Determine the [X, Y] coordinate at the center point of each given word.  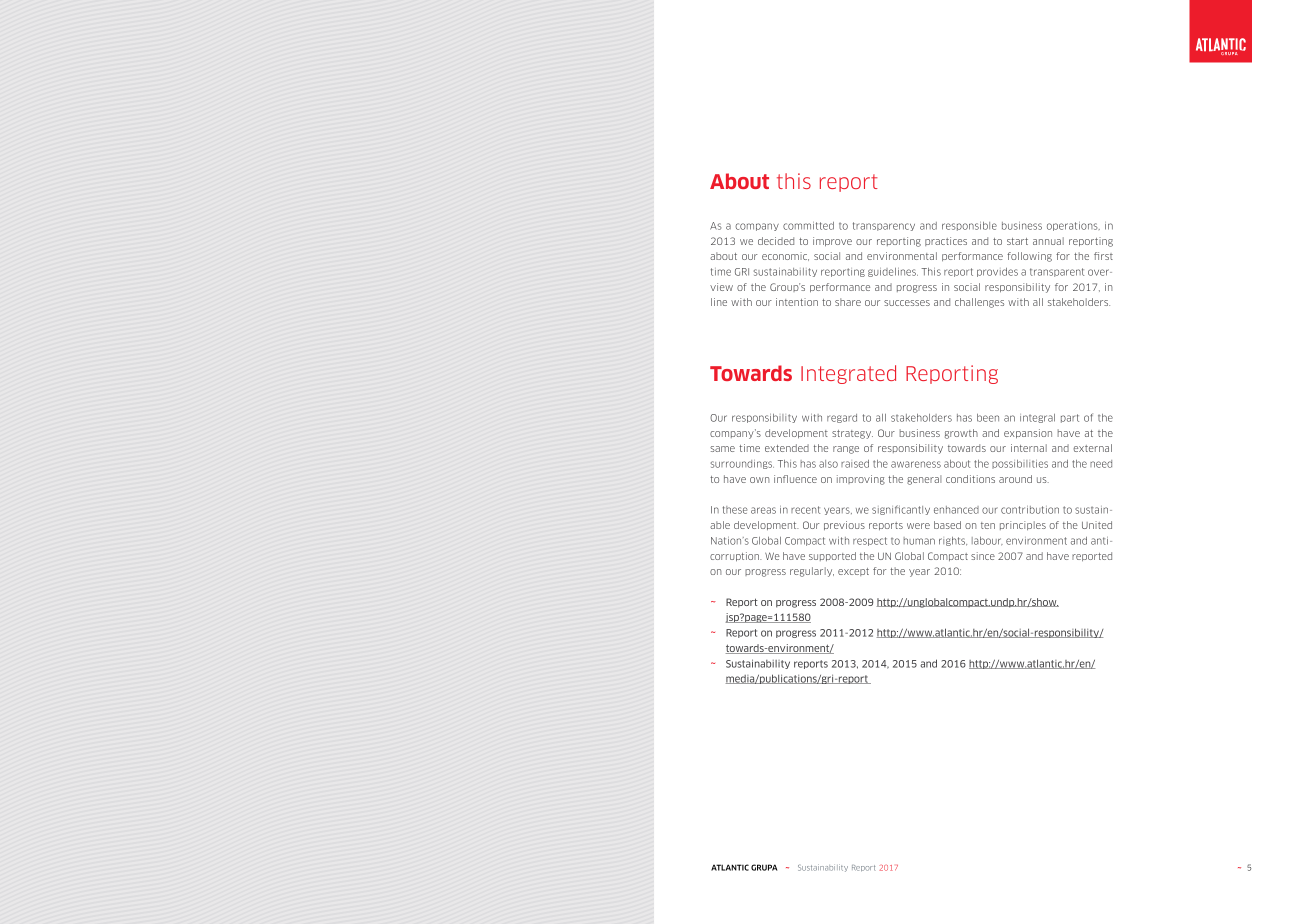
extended [787, 448]
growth [961, 434]
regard [842, 418]
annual [1048, 241]
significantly [901, 510]
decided [776, 241]
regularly [812, 572]
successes [907, 303]
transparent [1057, 272]
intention [797, 302]
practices [946, 241]
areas [763, 510]
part [1070, 418]
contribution [1030, 510]
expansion [1028, 434]
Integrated [848, 374]
